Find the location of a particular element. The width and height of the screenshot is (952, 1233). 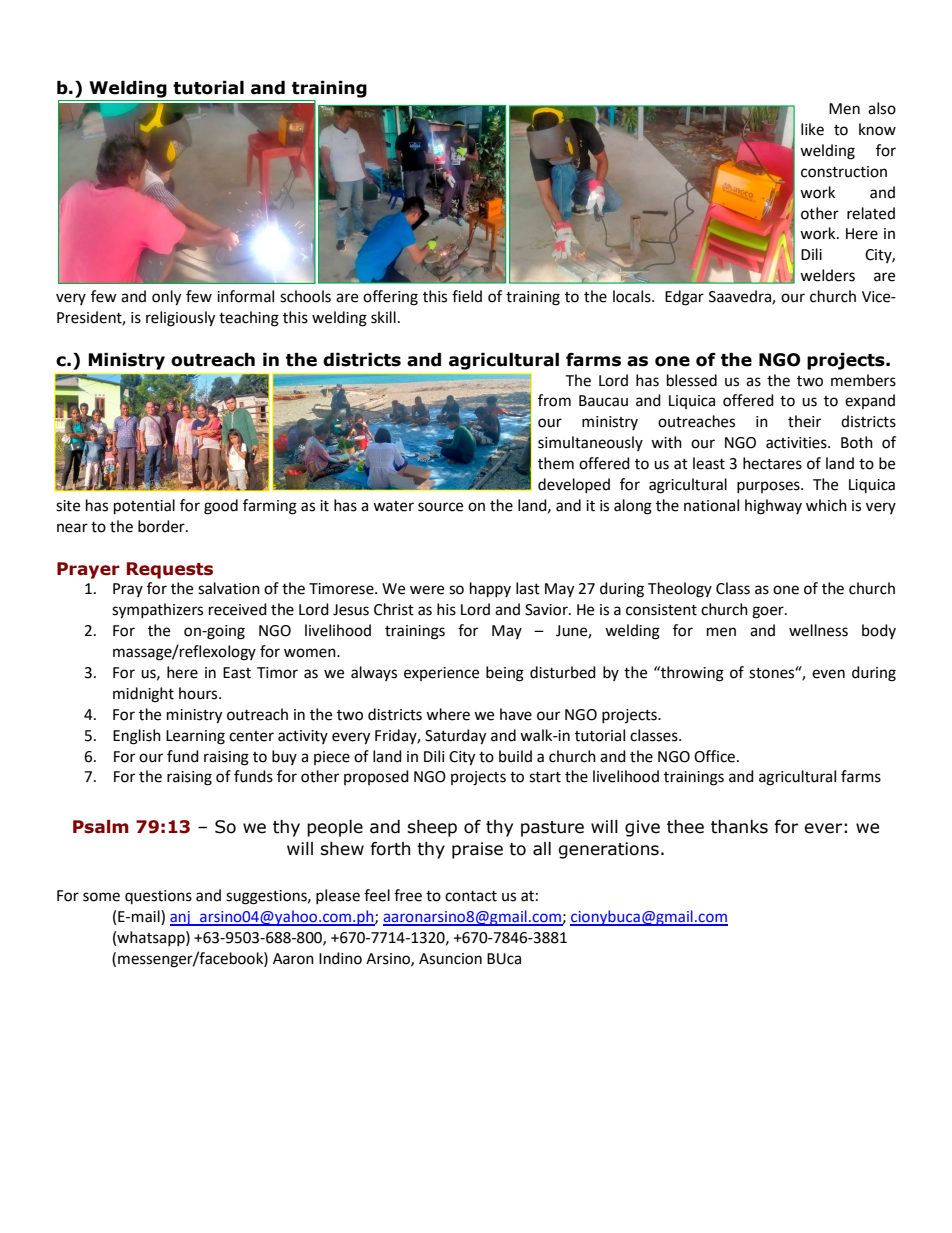

Saavedra is located at coordinates (741, 297).
